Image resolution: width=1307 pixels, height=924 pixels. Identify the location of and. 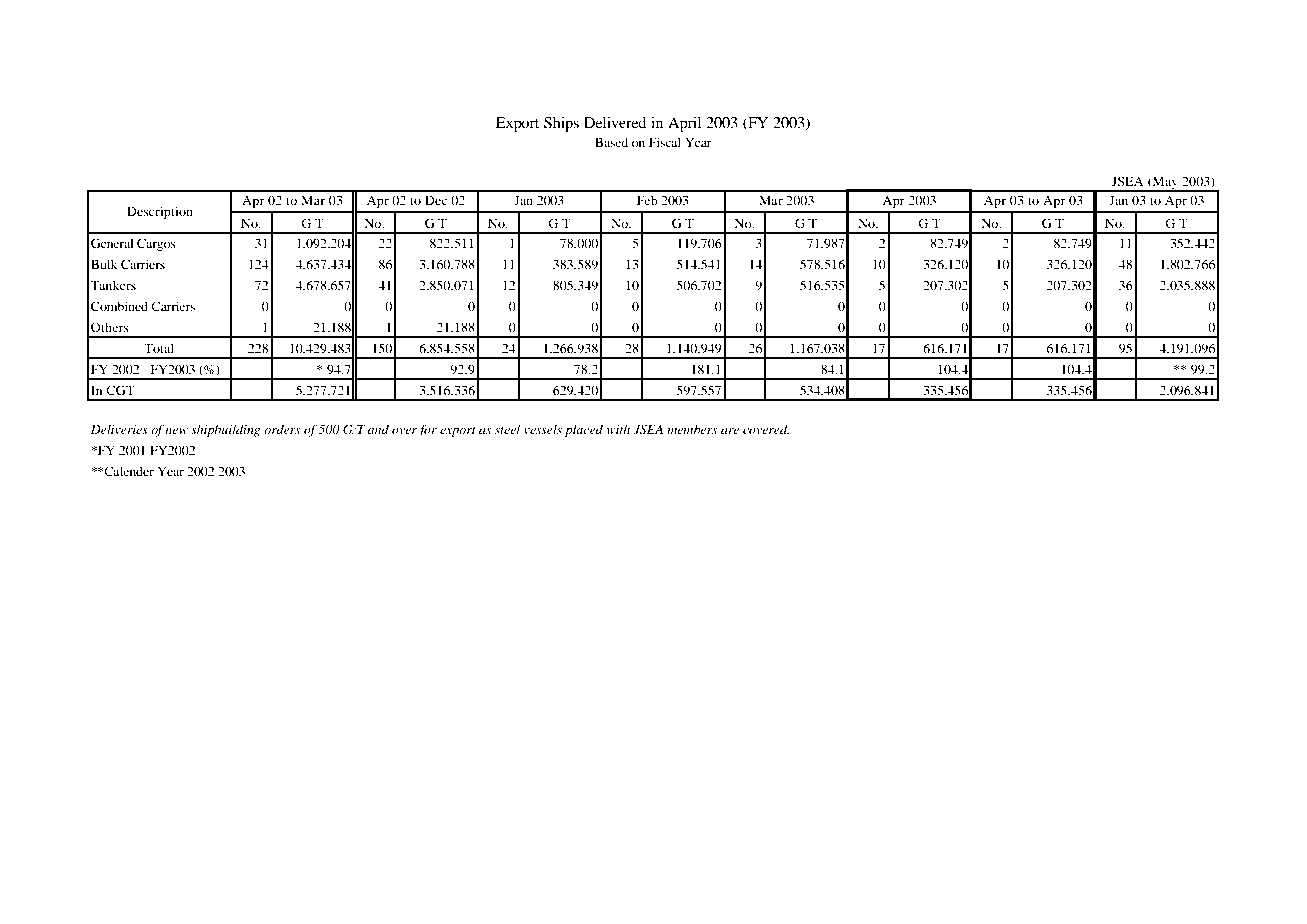
(378, 429).
